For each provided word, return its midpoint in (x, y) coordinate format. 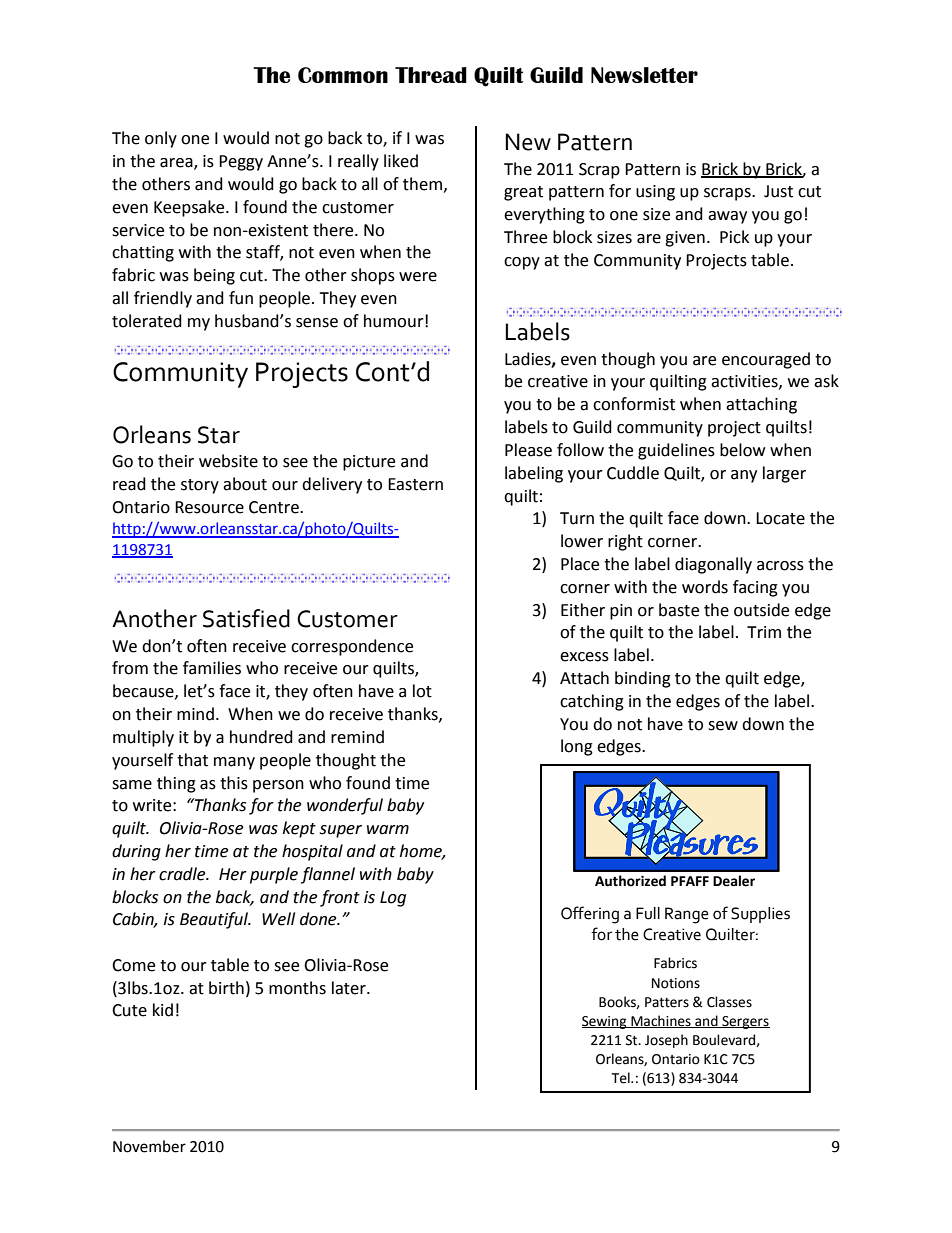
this (234, 783)
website (228, 461)
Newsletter (644, 75)
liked (401, 161)
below (742, 450)
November (149, 1146)
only (161, 139)
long (577, 747)
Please (528, 450)
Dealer (734, 881)
